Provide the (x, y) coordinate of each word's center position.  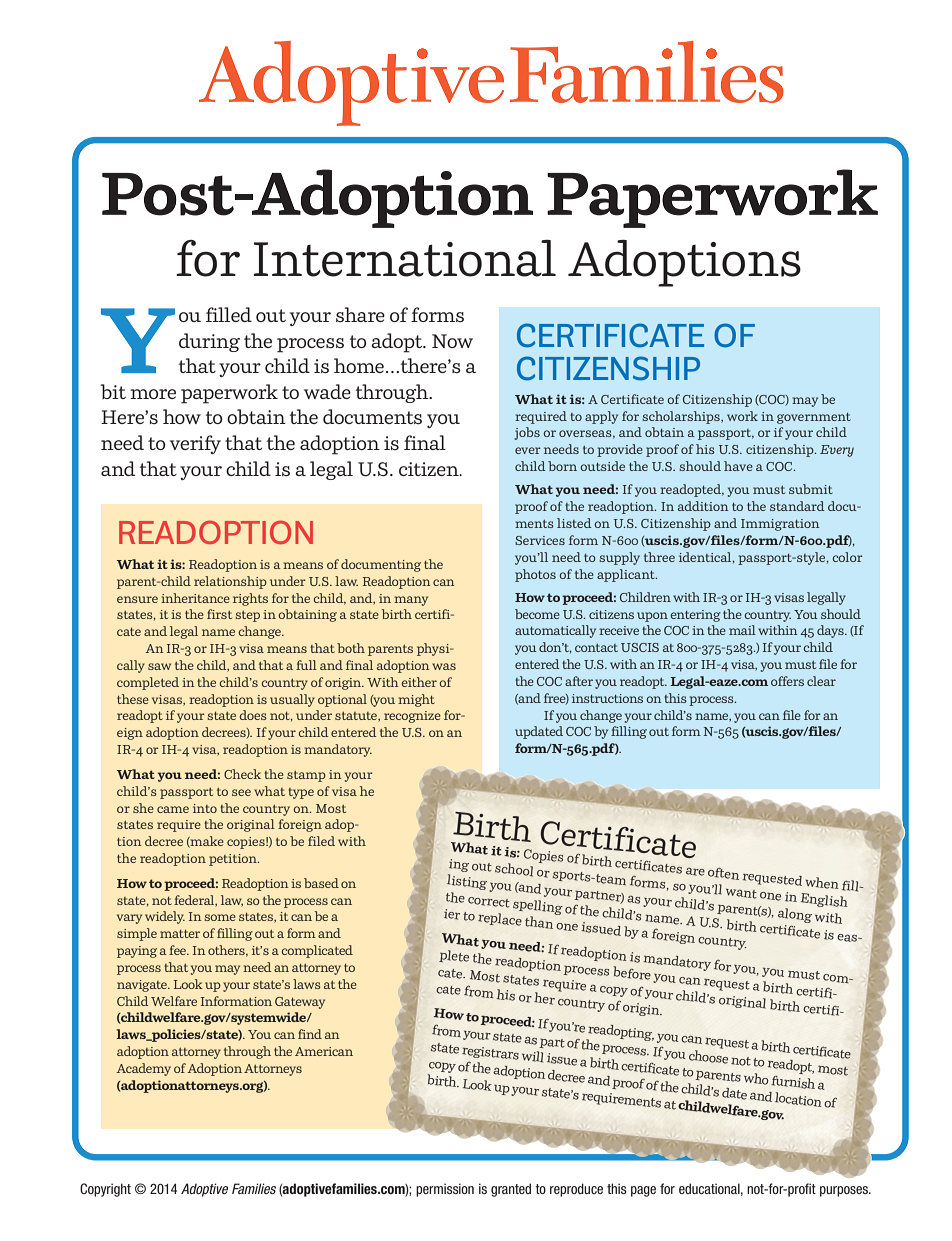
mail (742, 630)
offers (787, 681)
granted (511, 1190)
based (321, 883)
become (537, 614)
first (219, 614)
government (814, 418)
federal (195, 901)
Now (452, 341)
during (209, 342)
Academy (143, 1069)
